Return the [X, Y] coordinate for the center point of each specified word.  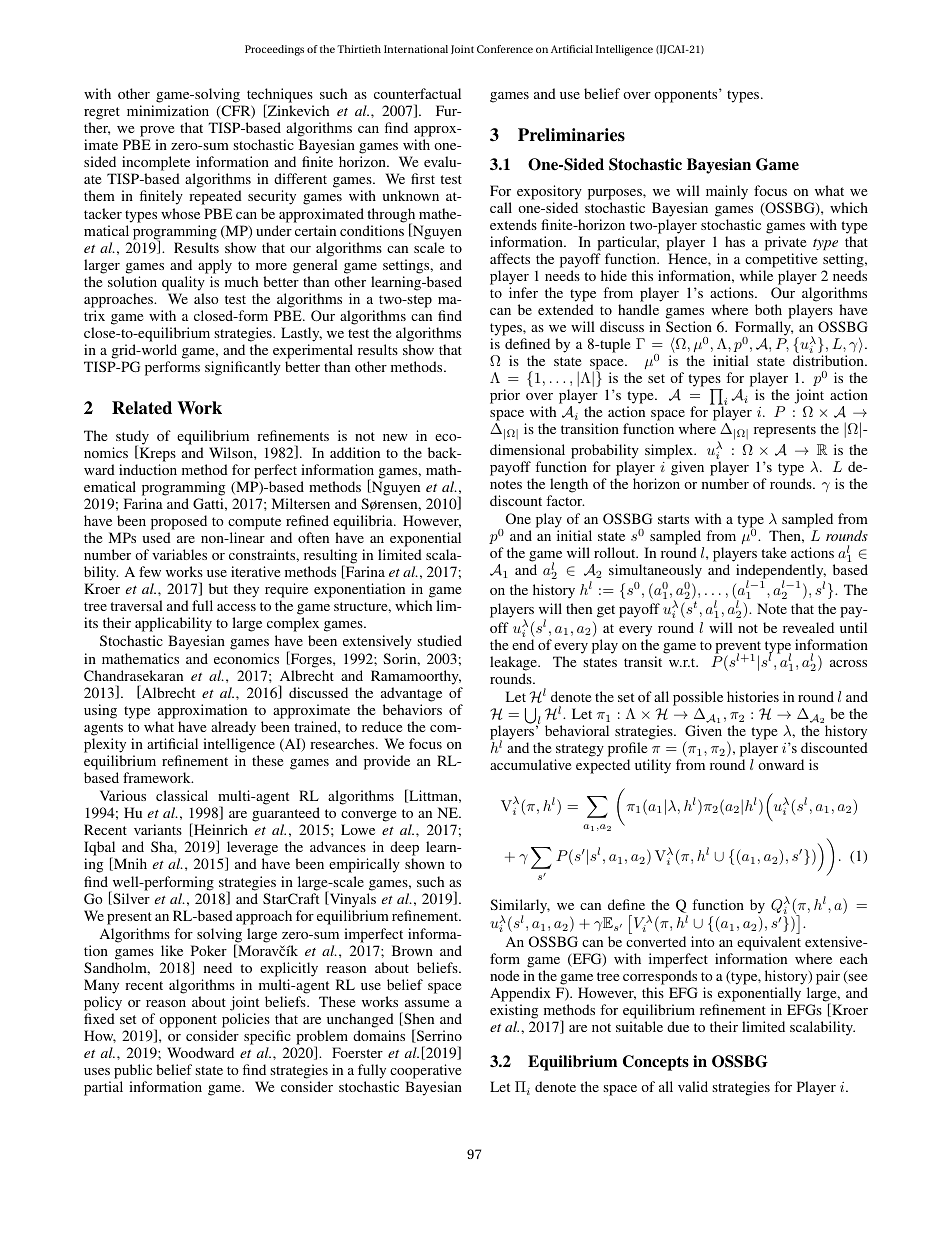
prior [505, 396]
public [133, 1073]
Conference [505, 49]
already [233, 728]
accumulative [530, 764]
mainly [727, 192]
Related [142, 408]
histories [753, 696]
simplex [670, 451]
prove [157, 133]
